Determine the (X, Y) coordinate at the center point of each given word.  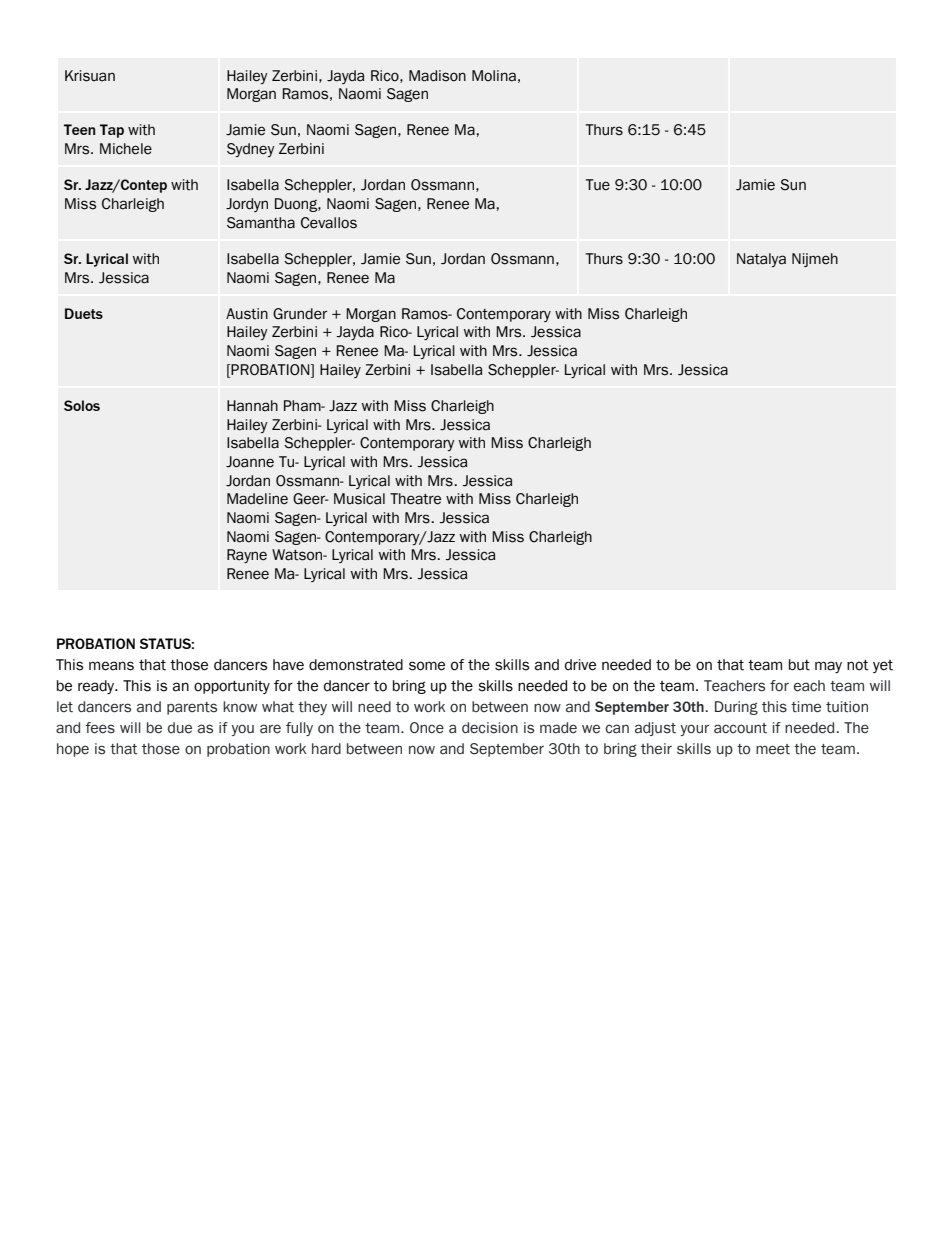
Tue (598, 185)
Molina (494, 76)
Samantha (261, 223)
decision (490, 728)
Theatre (415, 499)
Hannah (252, 406)
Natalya (761, 260)
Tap (112, 131)
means (111, 666)
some (427, 666)
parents (192, 708)
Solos (82, 405)
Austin (247, 314)
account (740, 728)
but (799, 665)
